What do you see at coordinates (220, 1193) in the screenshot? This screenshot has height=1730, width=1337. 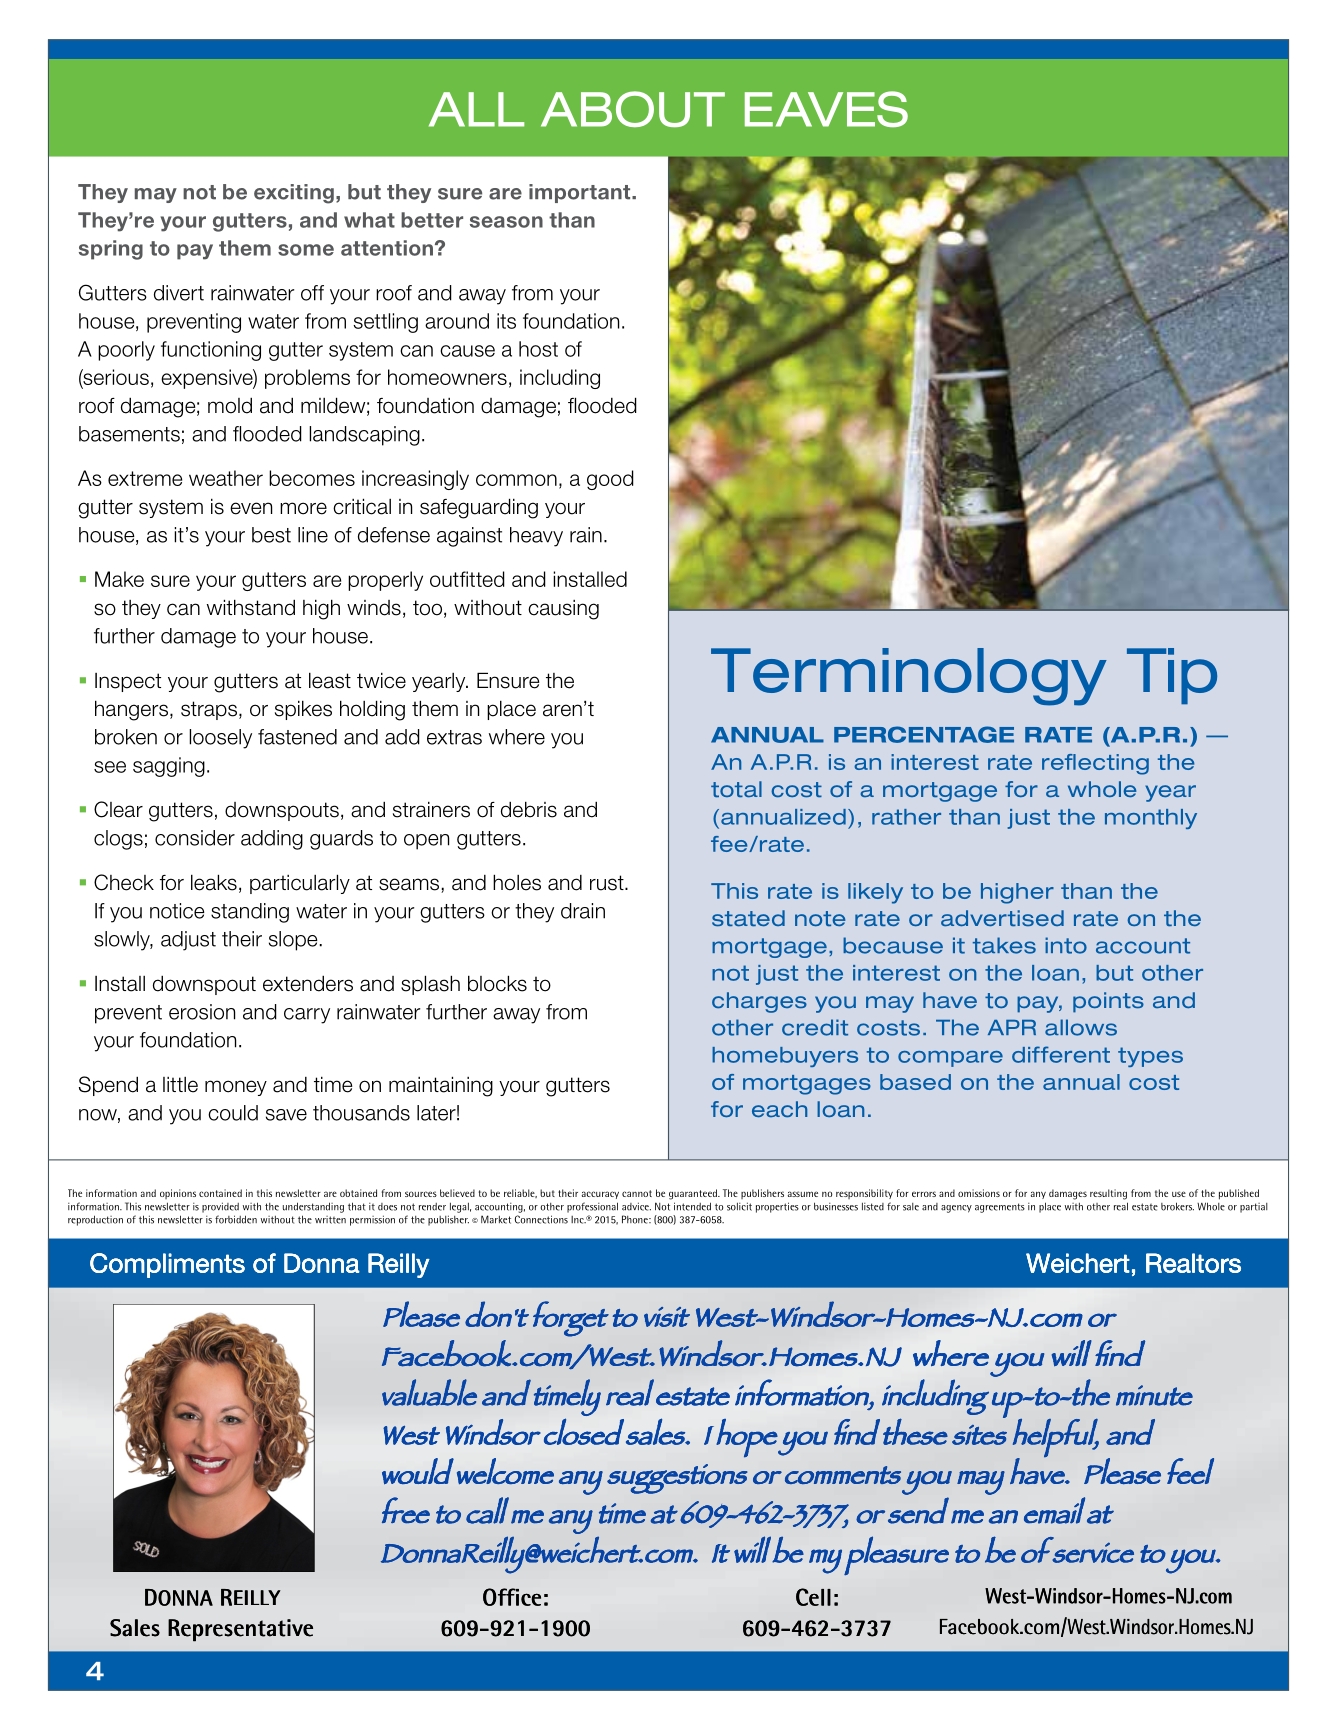 I see `contained` at bounding box center [220, 1193].
